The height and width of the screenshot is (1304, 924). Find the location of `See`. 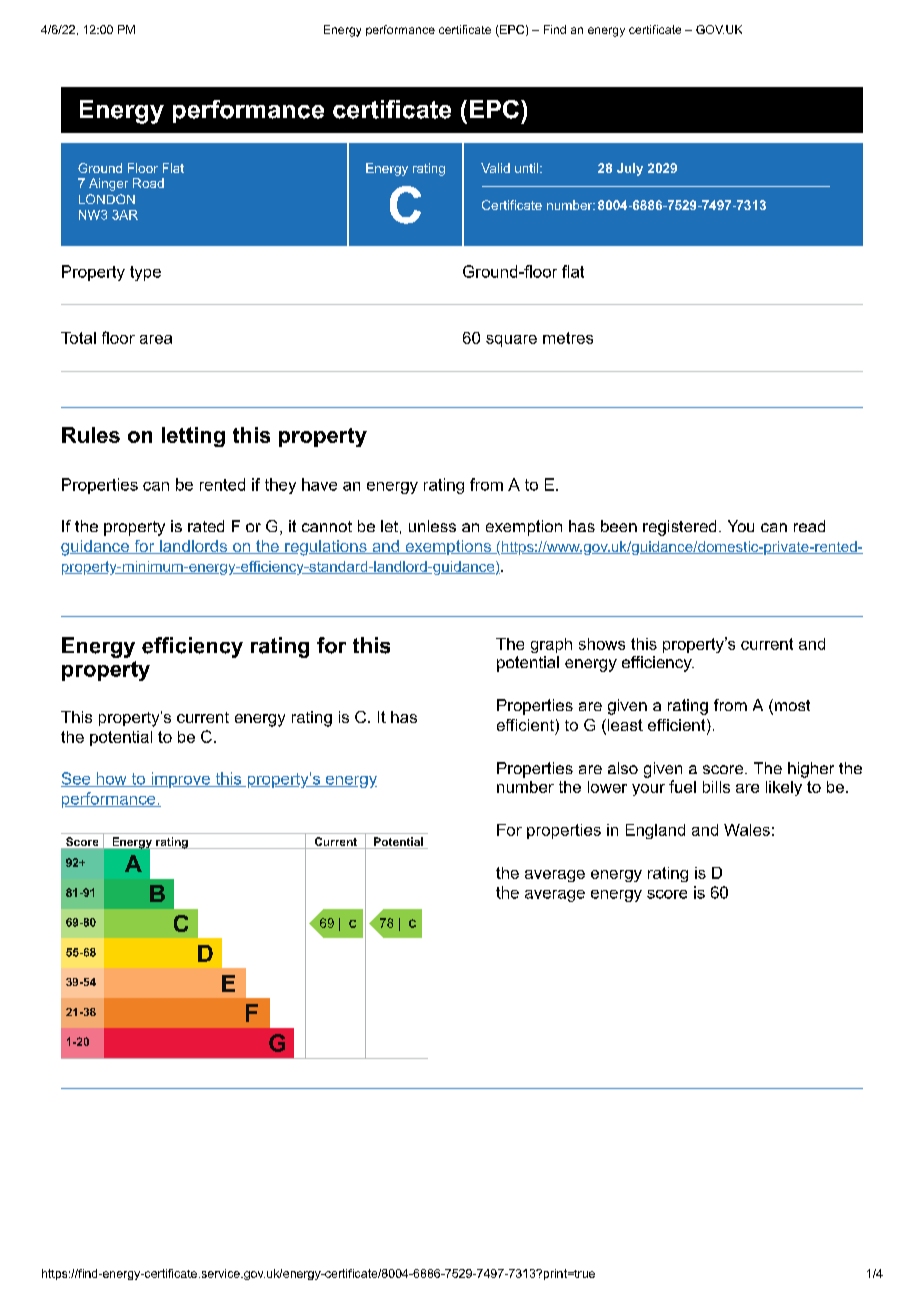

See is located at coordinates (77, 779).
